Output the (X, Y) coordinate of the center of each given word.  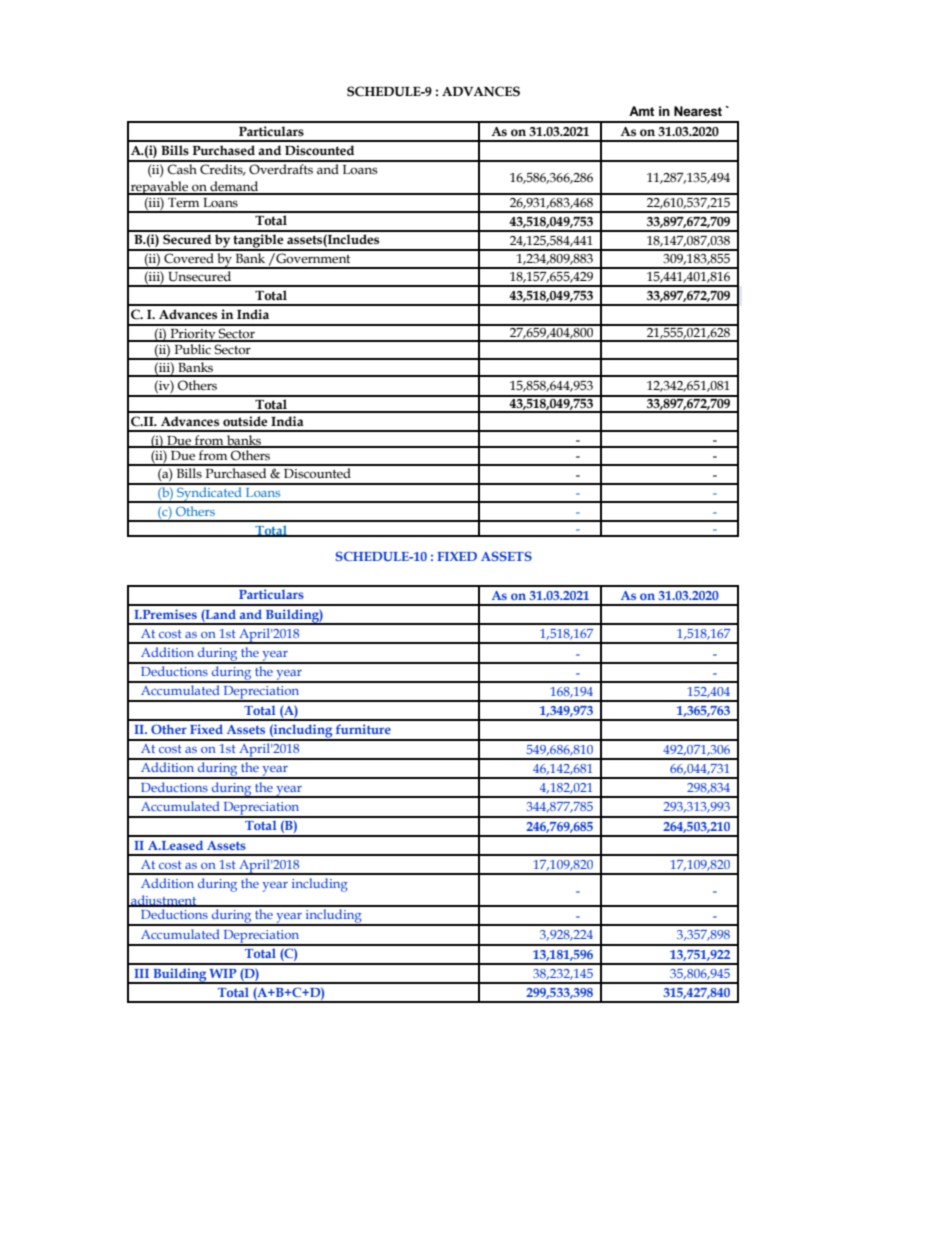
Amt (641, 111)
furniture (363, 729)
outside (245, 421)
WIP (222, 973)
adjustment (164, 903)
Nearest (698, 111)
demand (234, 187)
